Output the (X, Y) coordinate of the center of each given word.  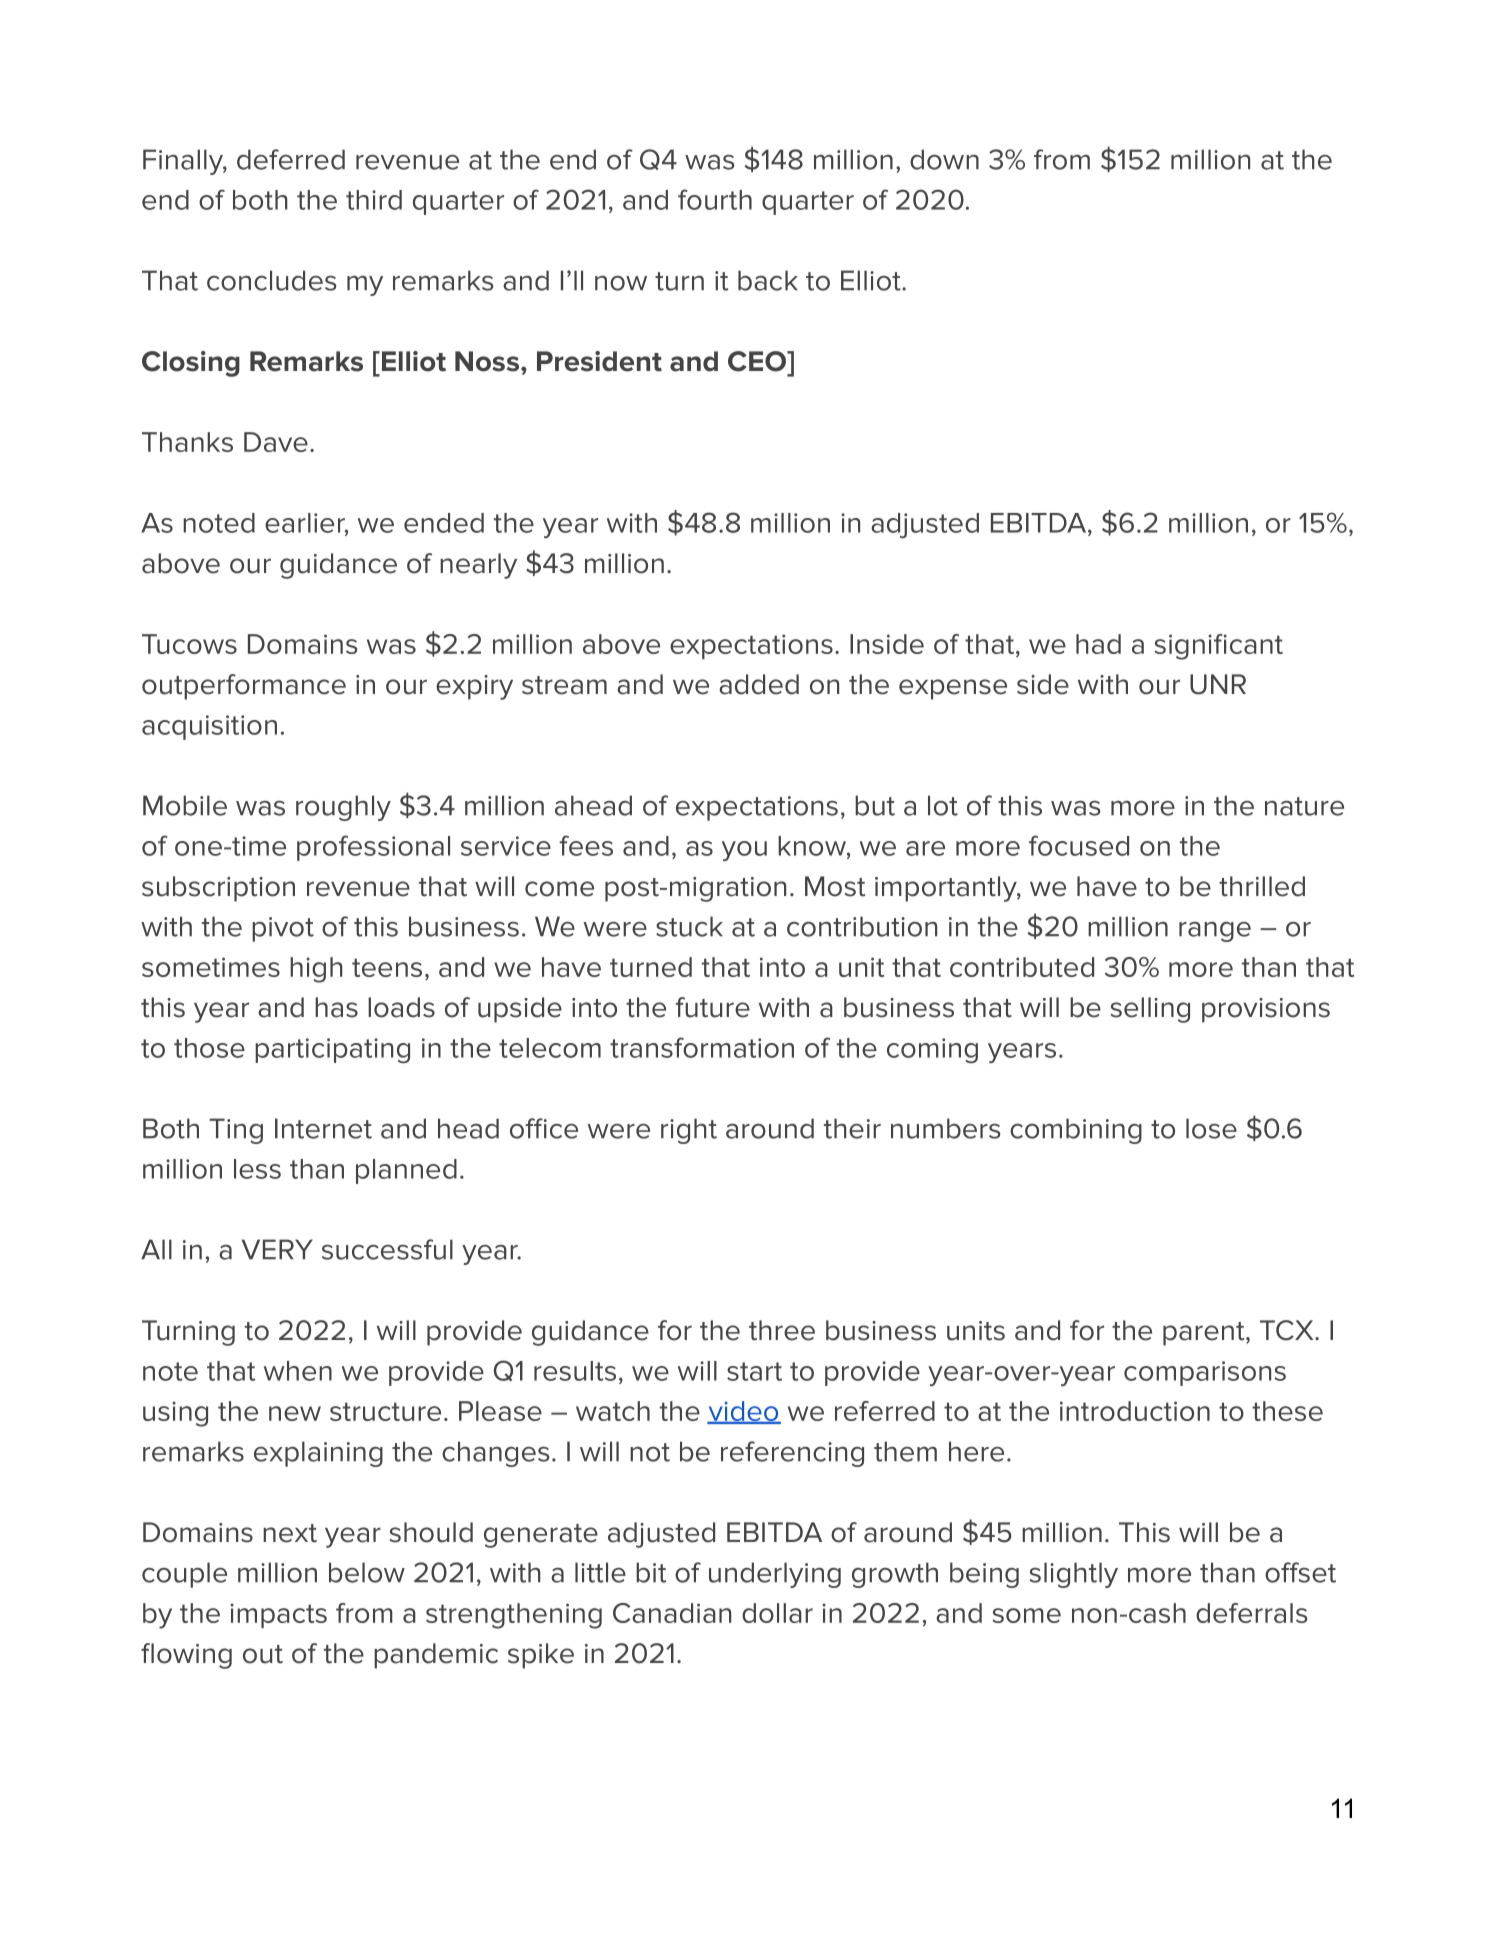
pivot (283, 929)
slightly (1073, 1575)
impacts (278, 1615)
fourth (715, 199)
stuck (689, 926)
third (374, 200)
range (1215, 932)
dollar (777, 1613)
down (944, 159)
